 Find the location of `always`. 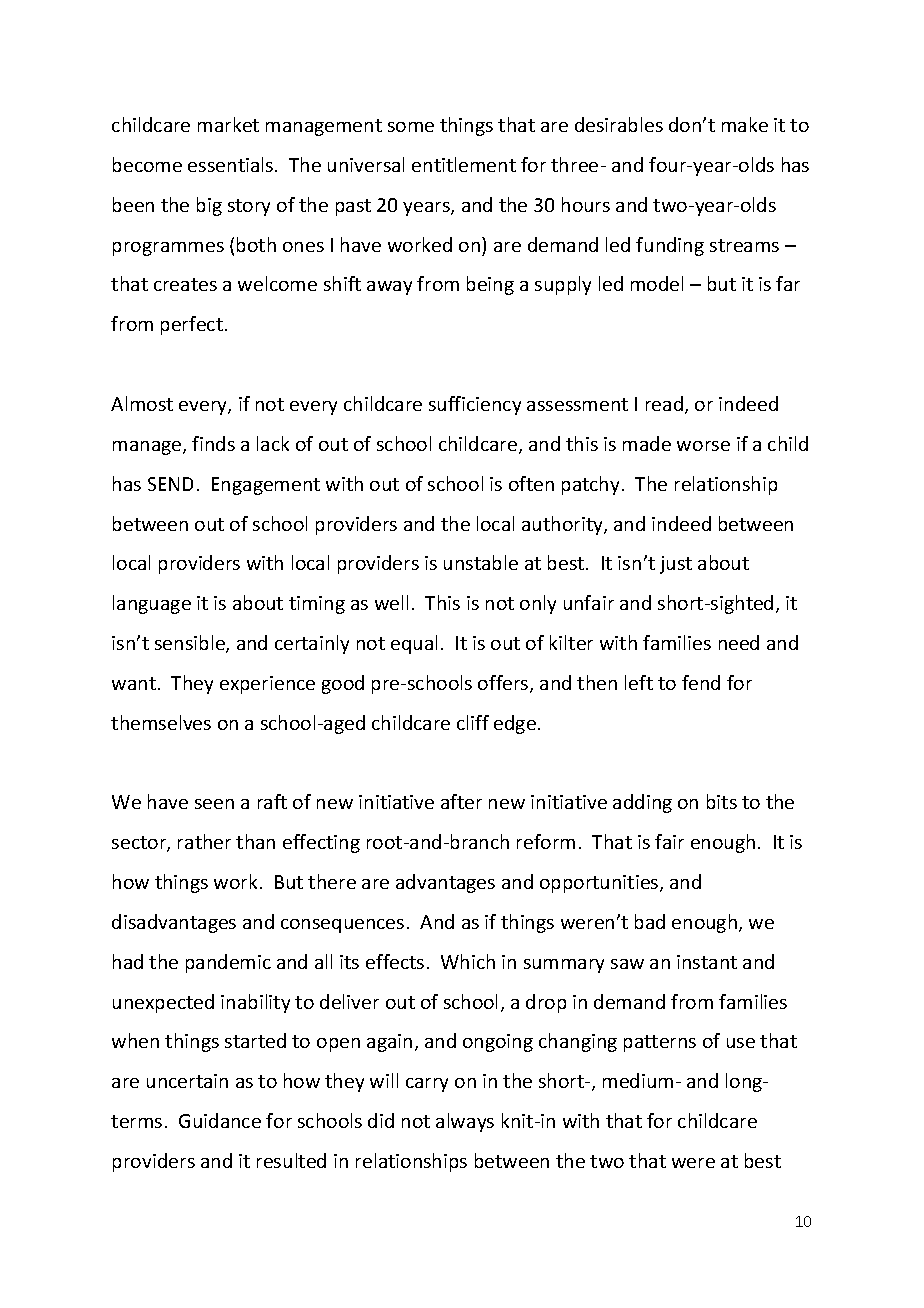

always is located at coordinates (465, 1122).
